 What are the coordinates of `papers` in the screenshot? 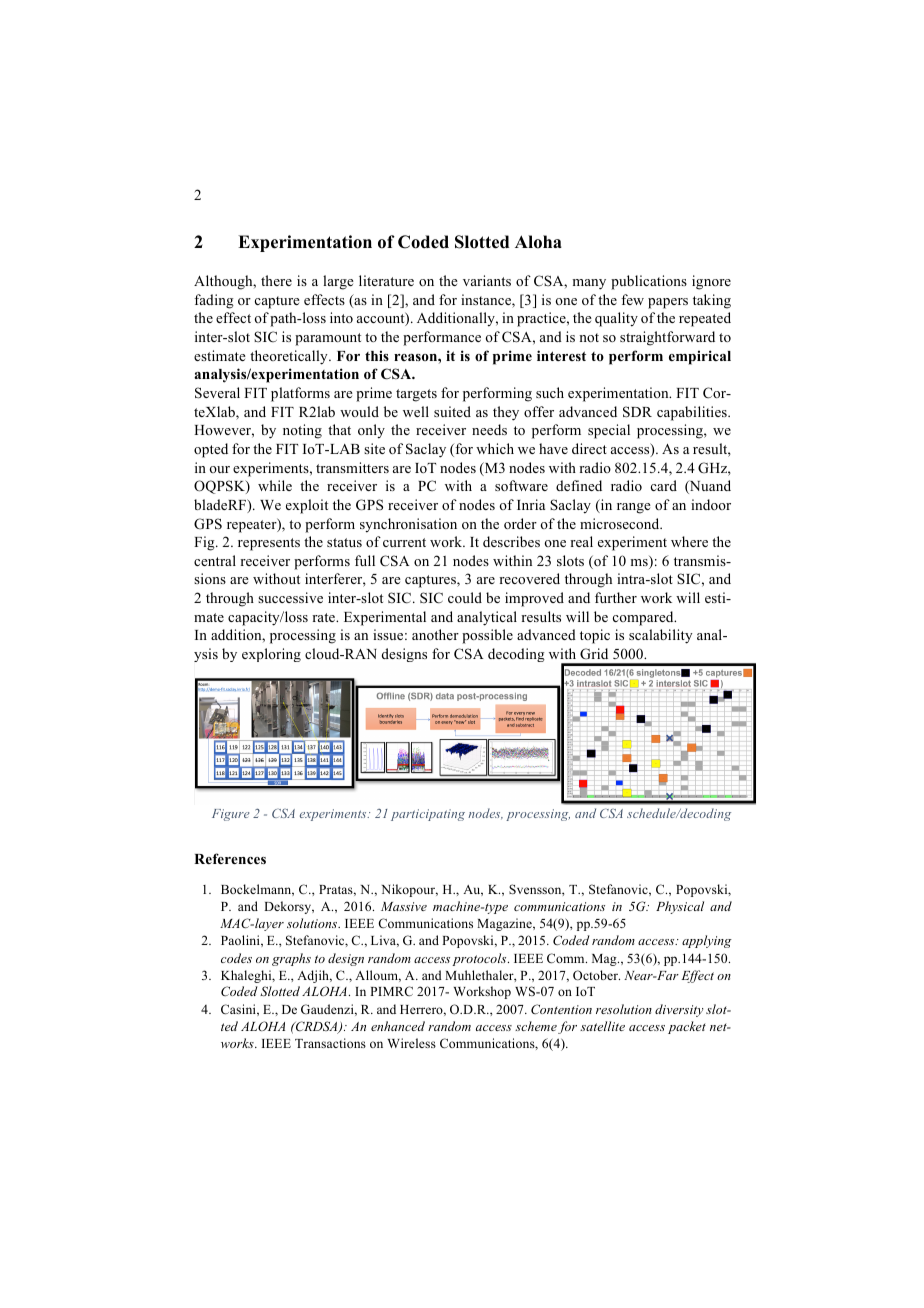 It's located at (668, 303).
